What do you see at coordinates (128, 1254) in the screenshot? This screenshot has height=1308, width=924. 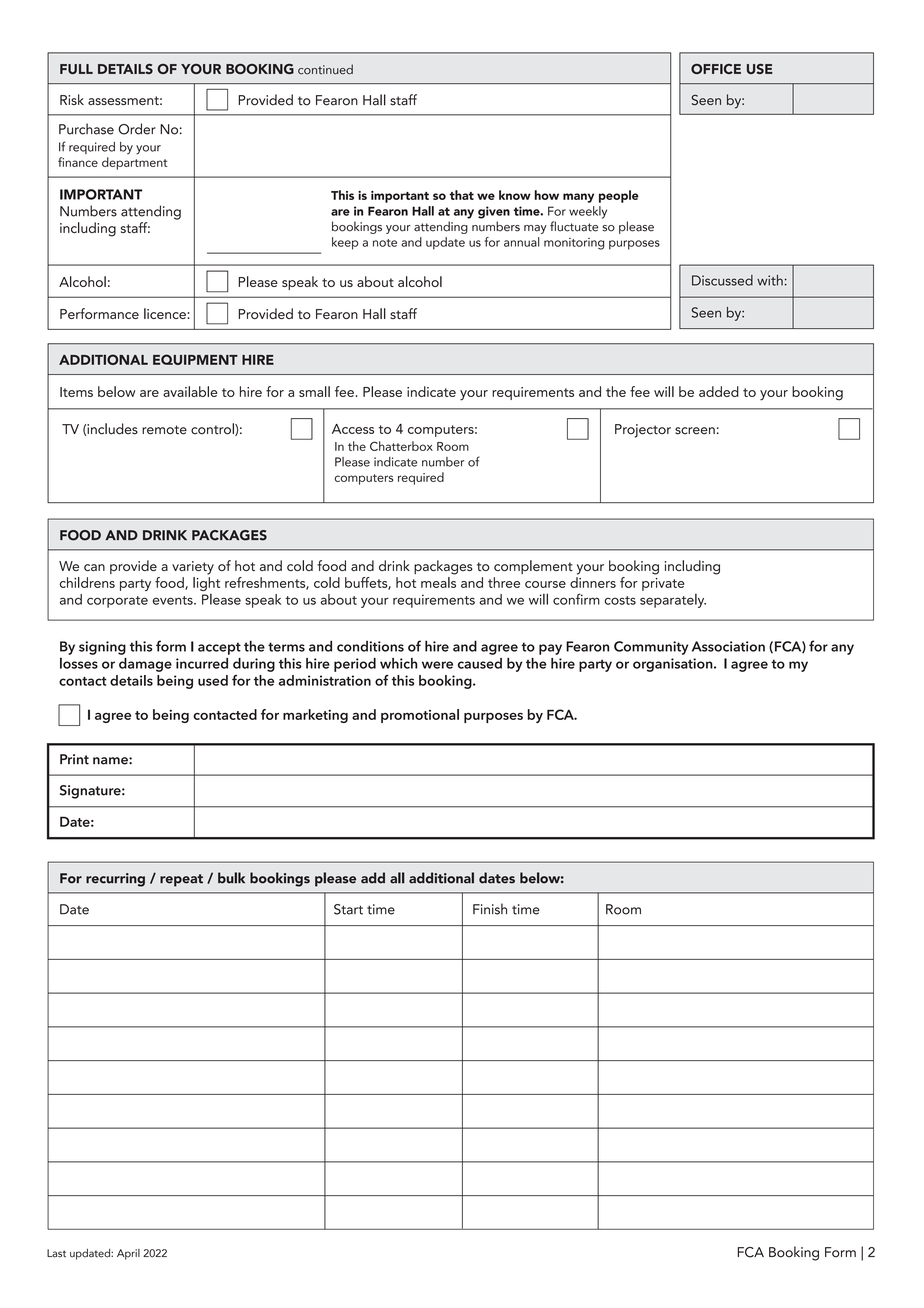 I see `April` at bounding box center [128, 1254].
